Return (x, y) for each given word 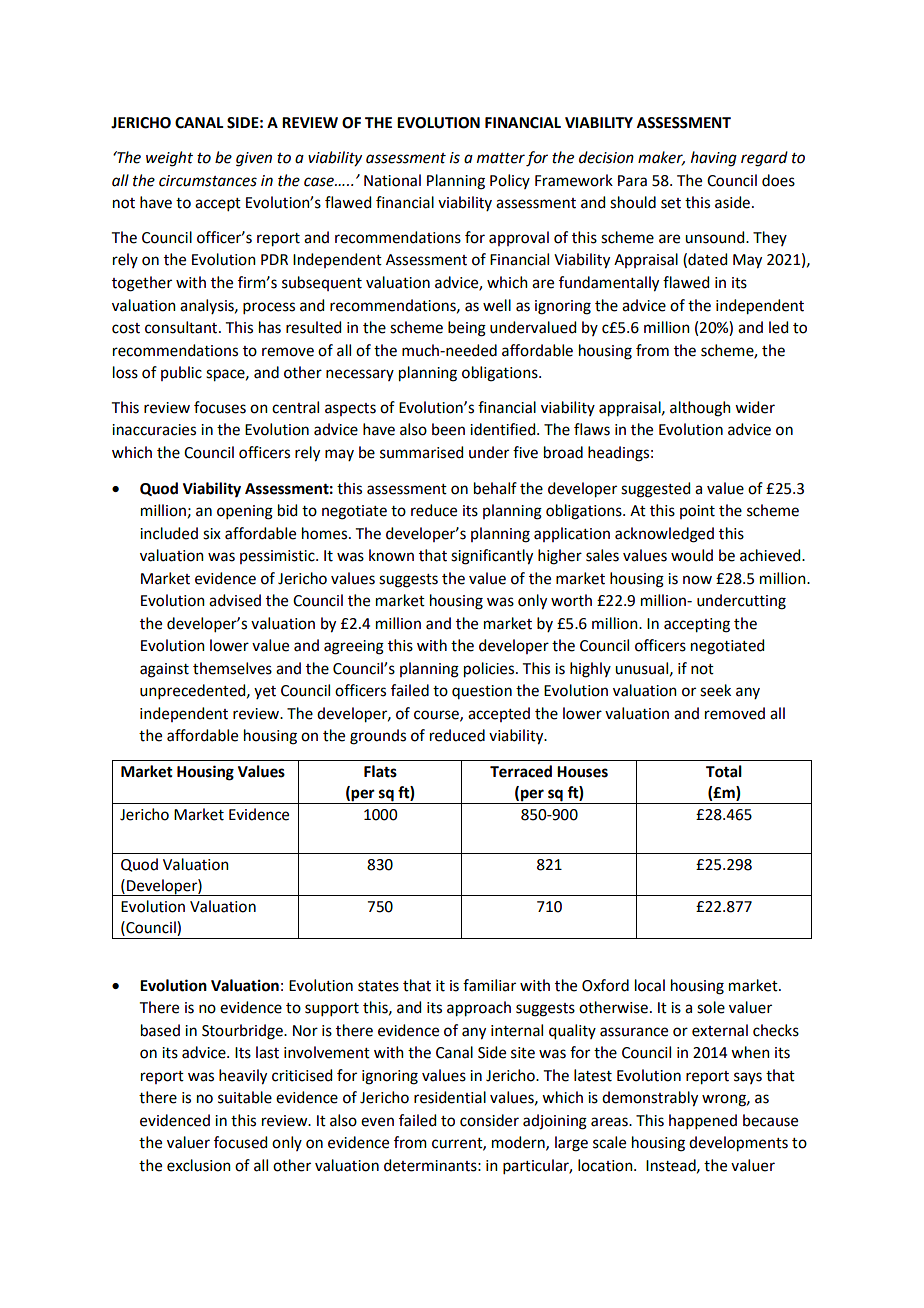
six (212, 534)
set (671, 203)
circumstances (208, 181)
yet (265, 692)
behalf (495, 488)
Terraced (521, 771)
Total (724, 771)
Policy (510, 181)
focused (240, 1142)
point (697, 512)
